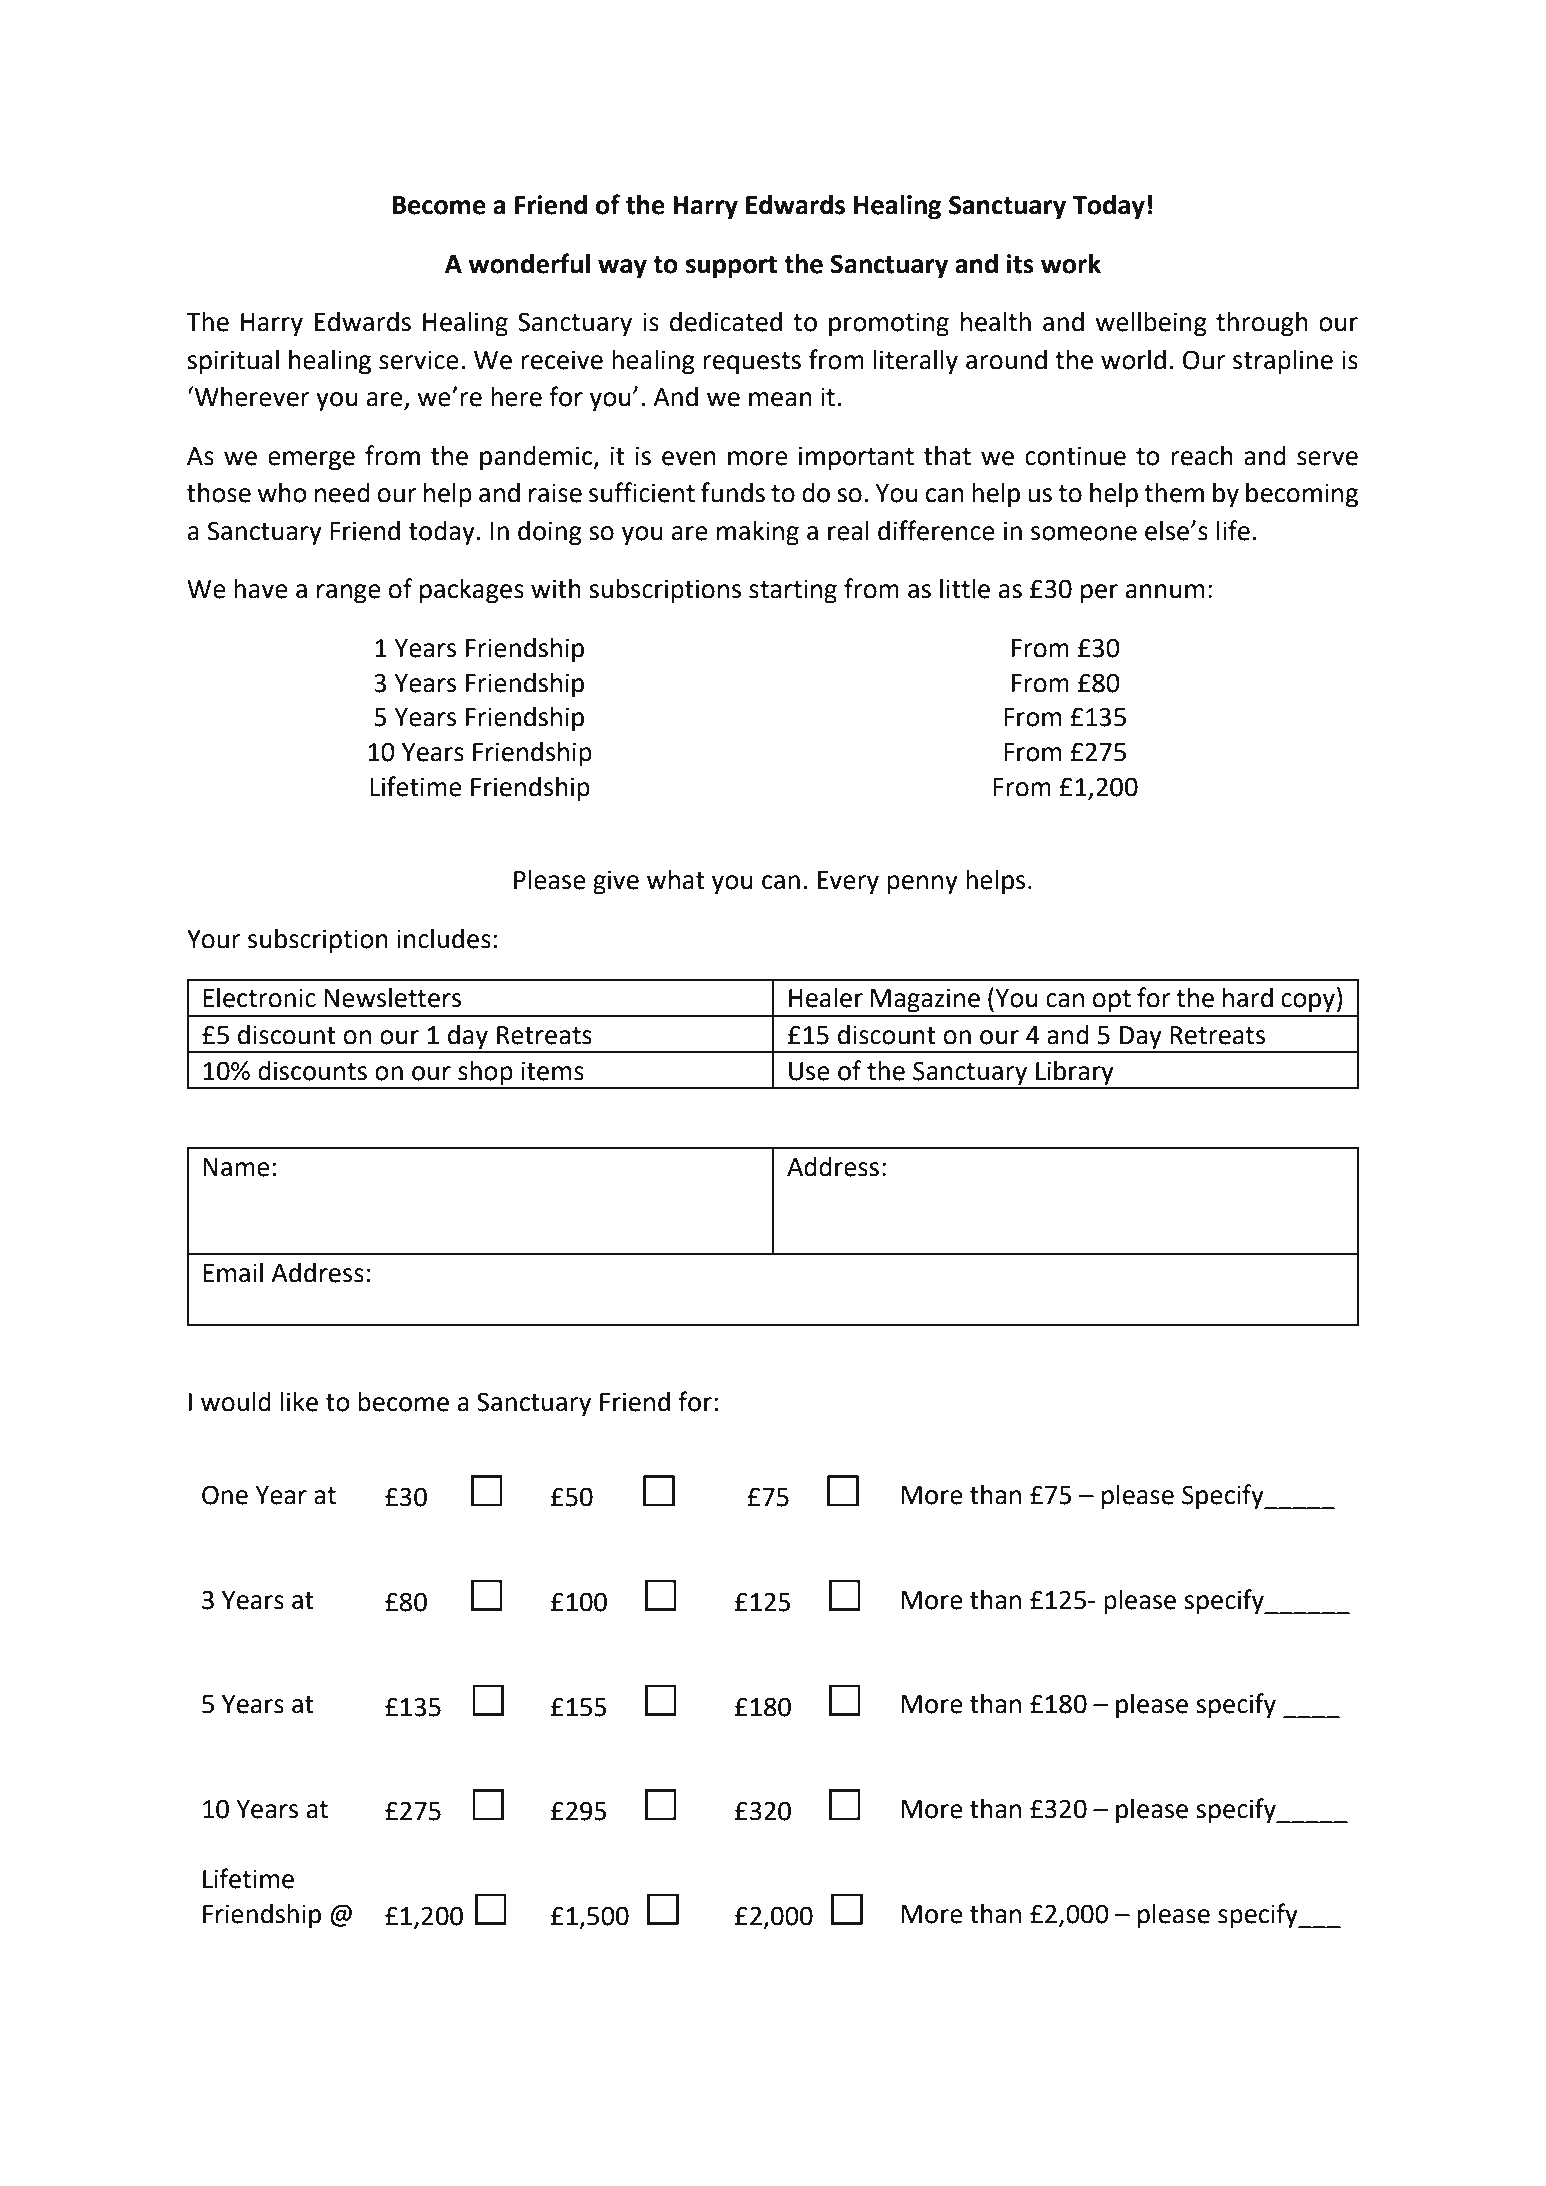  Describe the element at coordinates (349, 594) in the screenshot. I see `range` at that location.
